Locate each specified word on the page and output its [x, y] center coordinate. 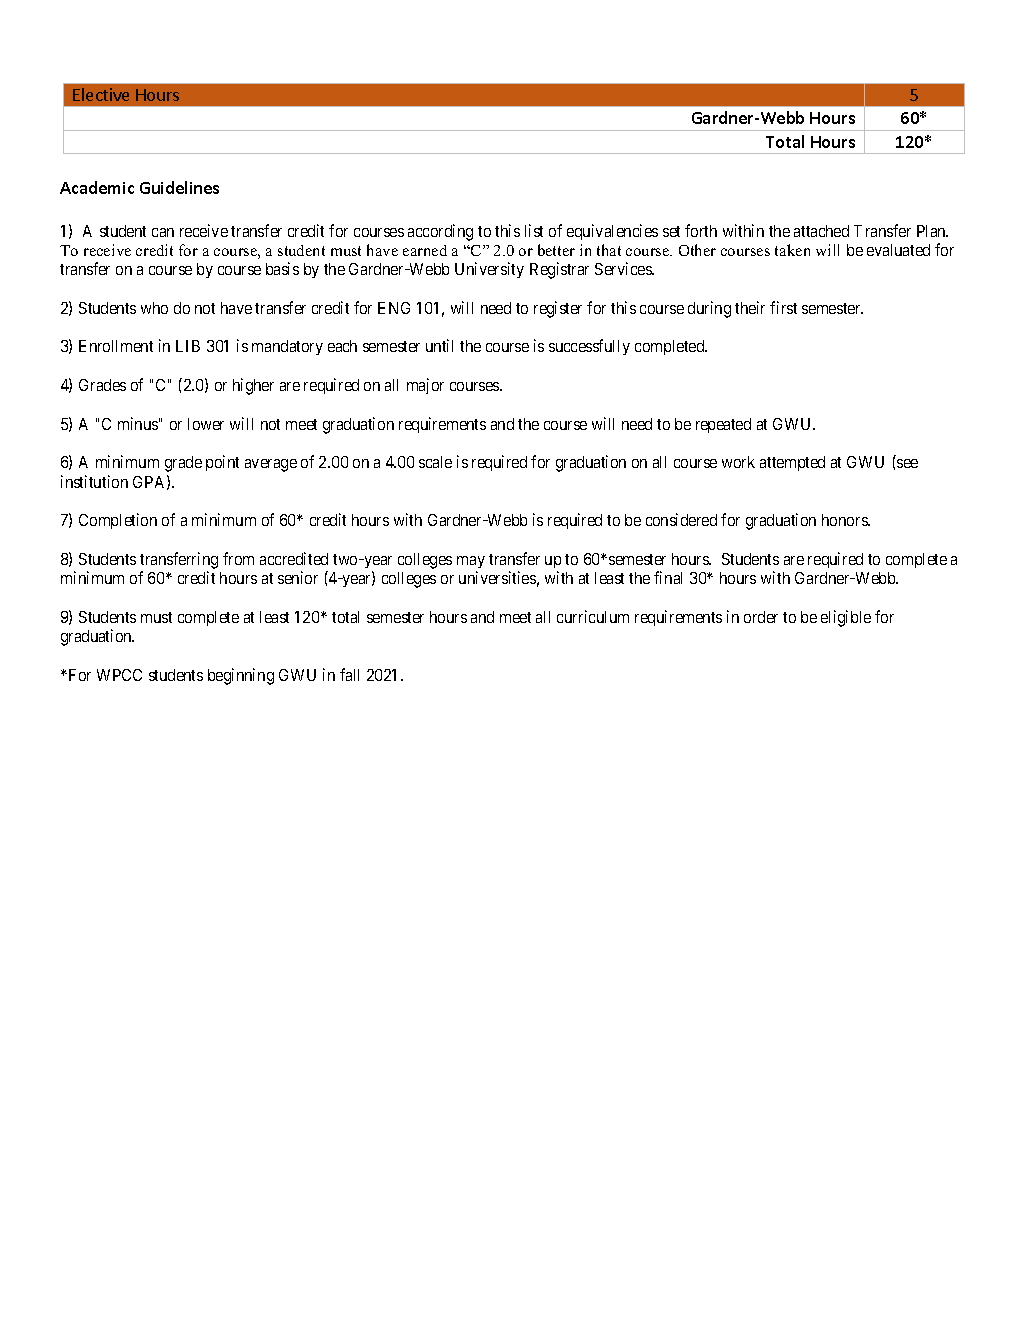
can [163, 232]
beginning [241, 676]
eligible [846, 618]
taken [792, 250]
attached [821, 231]
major [425, 386]
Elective [101, 94]
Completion [118, 521]
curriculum [593, 616]
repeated [723, 425]
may [471, 562]
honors [846, 520]
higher [253, 386]
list [534, 230]
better [556, 250]
